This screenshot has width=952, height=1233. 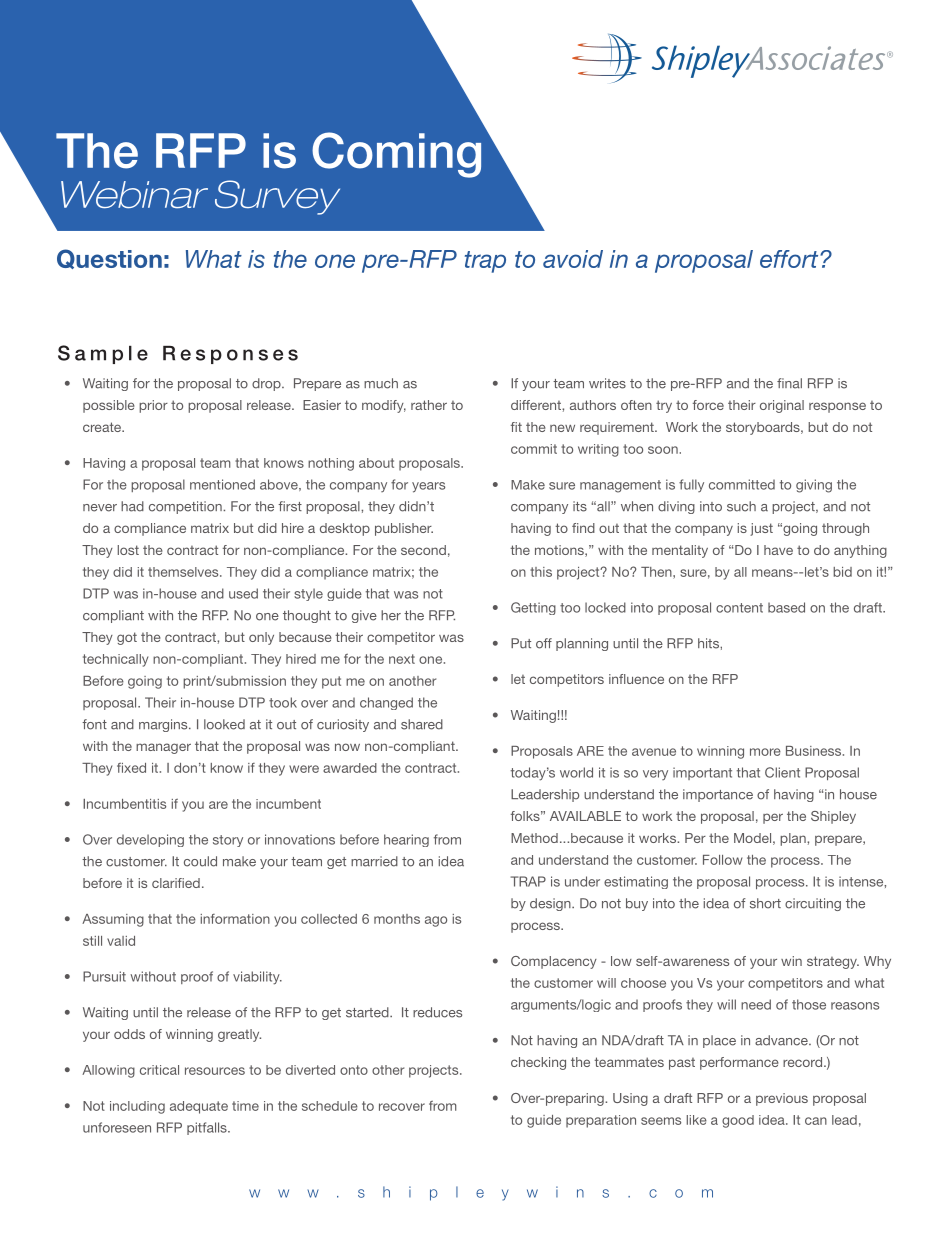 What do you see at coordinates (134, 195) in the screenshot?
I see `Webinar` at bounding box center [134, 195].
